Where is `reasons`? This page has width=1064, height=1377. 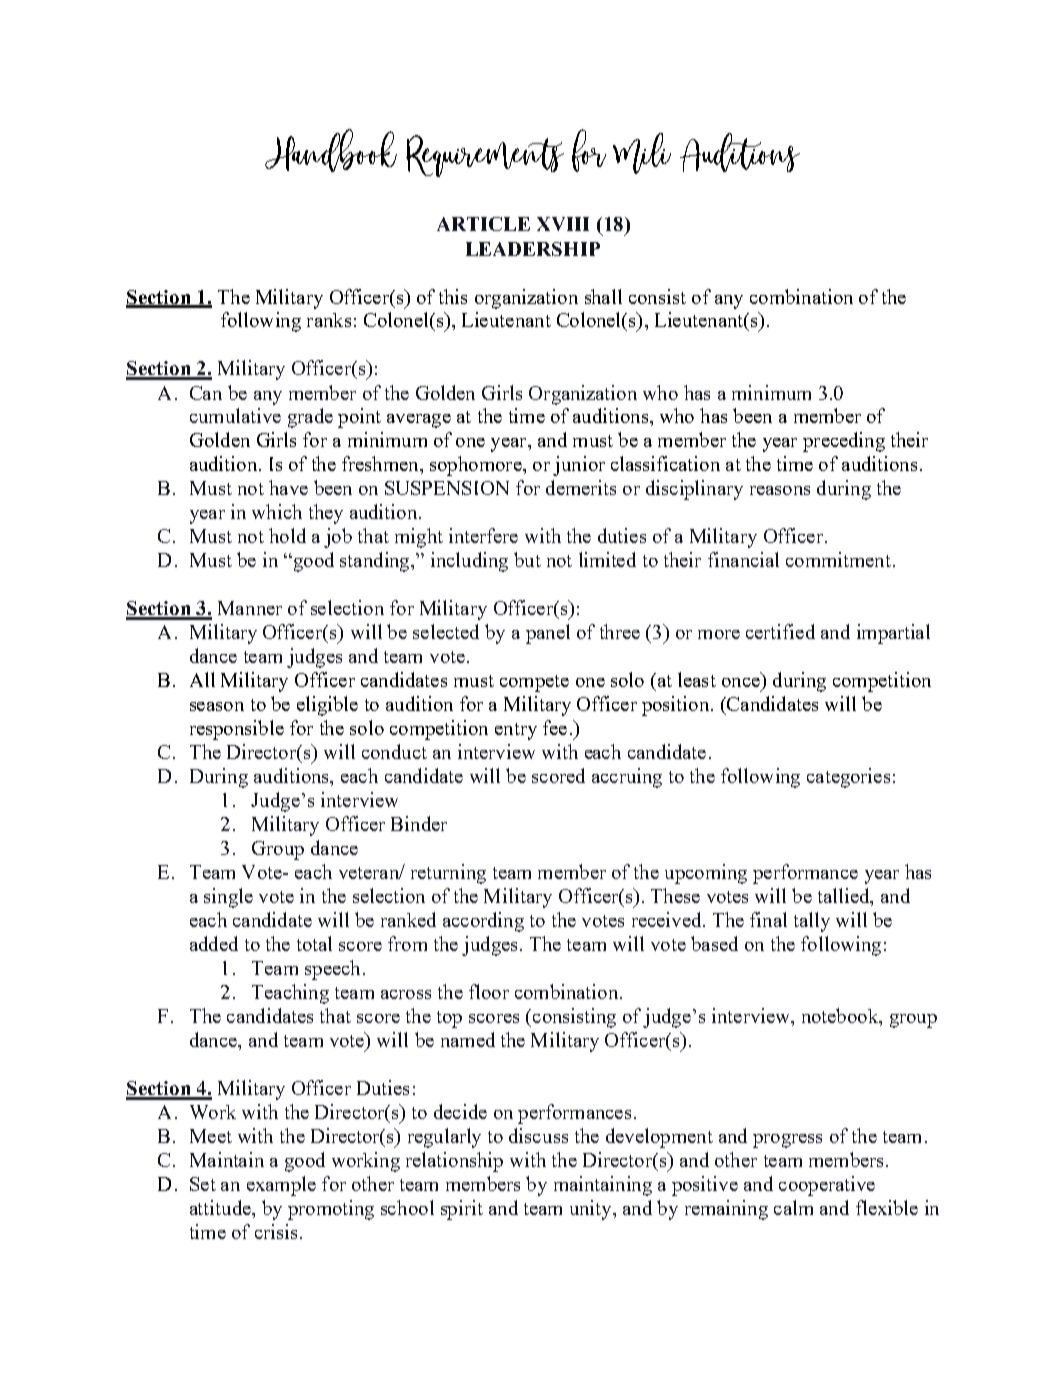 reasons is located at coordinates (780, 490).
